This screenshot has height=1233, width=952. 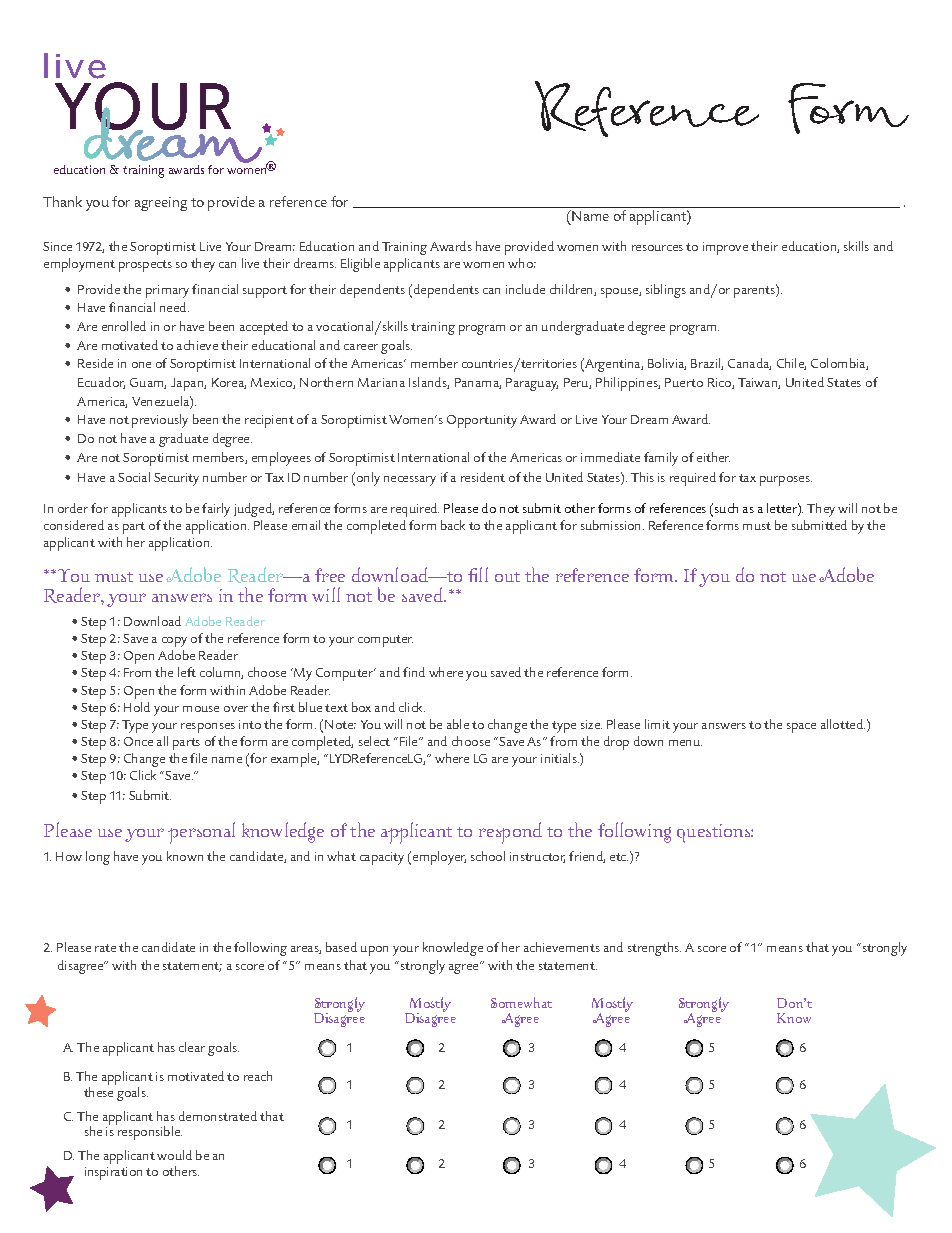 I want to click on improve, so click(x=725, y=248).
